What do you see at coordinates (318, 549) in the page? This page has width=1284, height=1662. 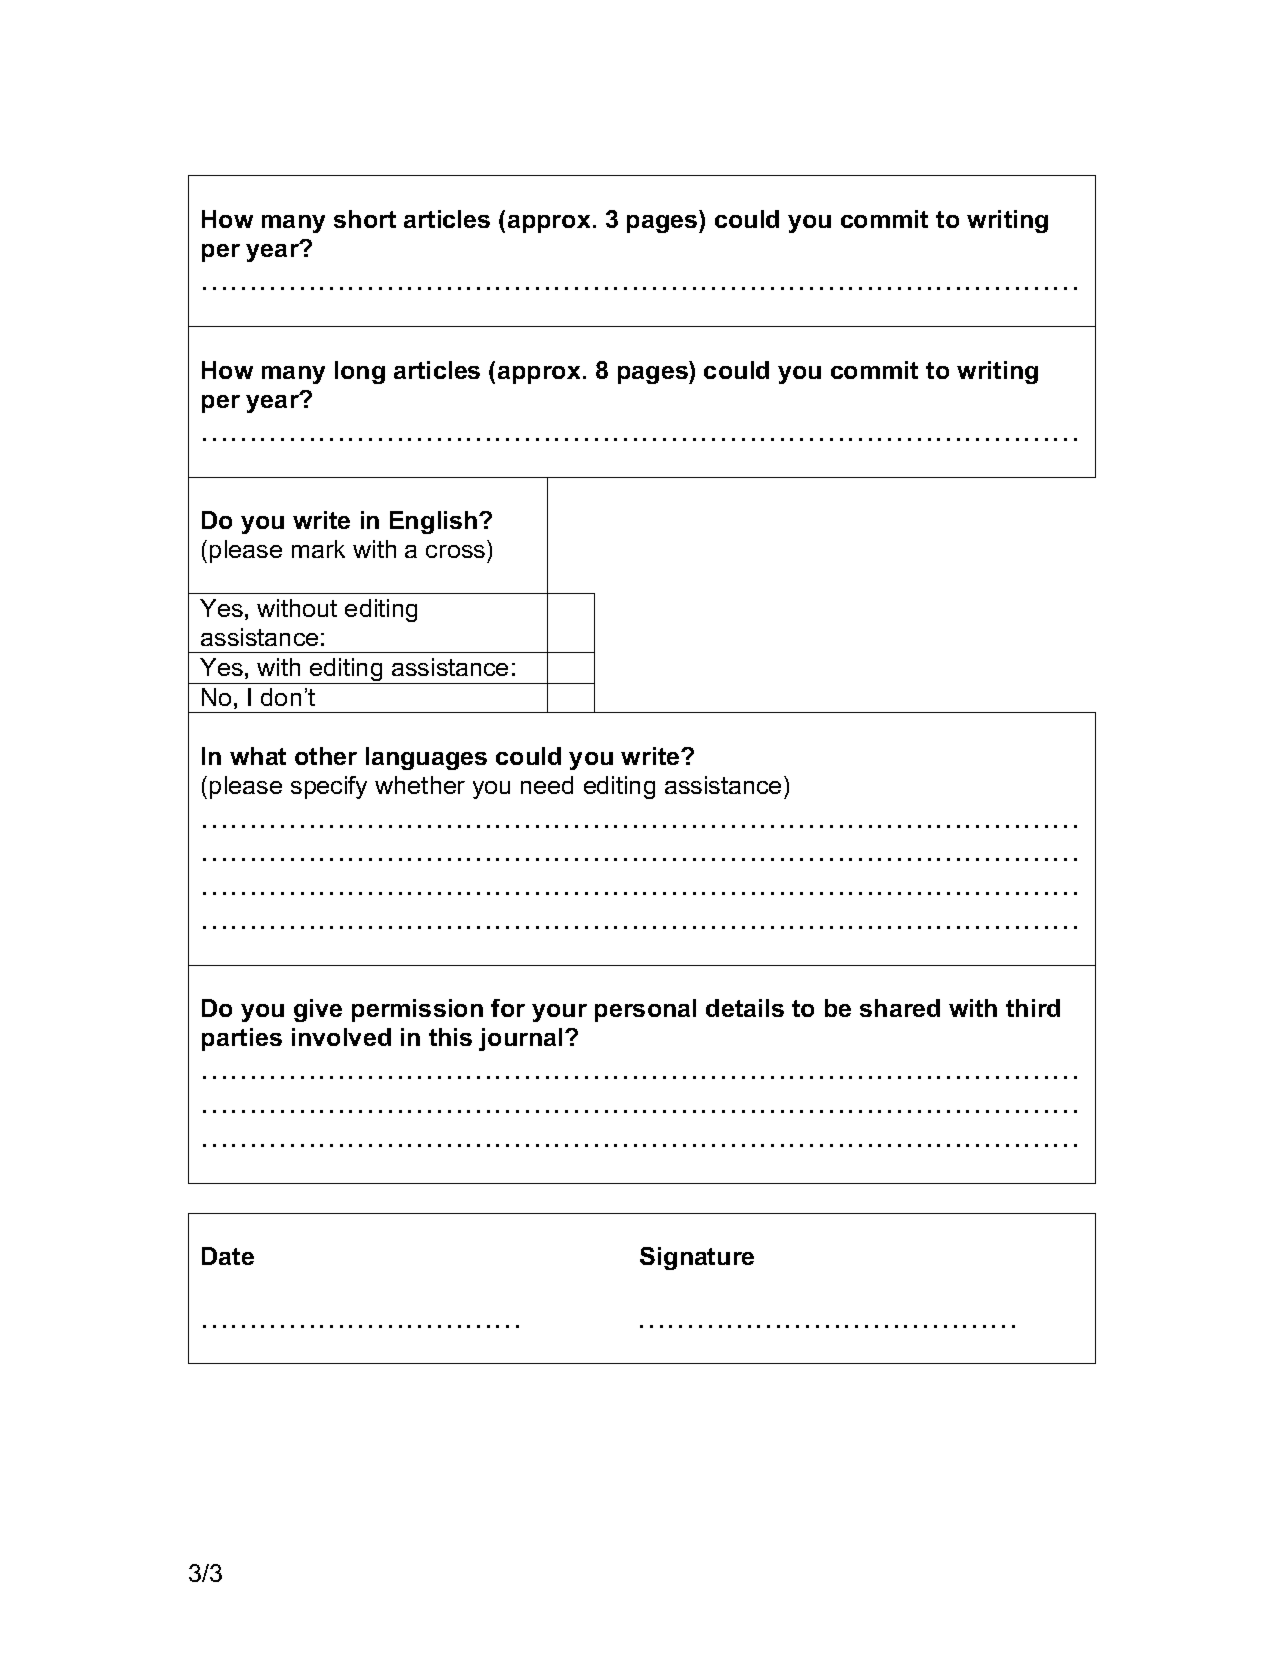 I see `mark` at bounding box center [318, 549].
